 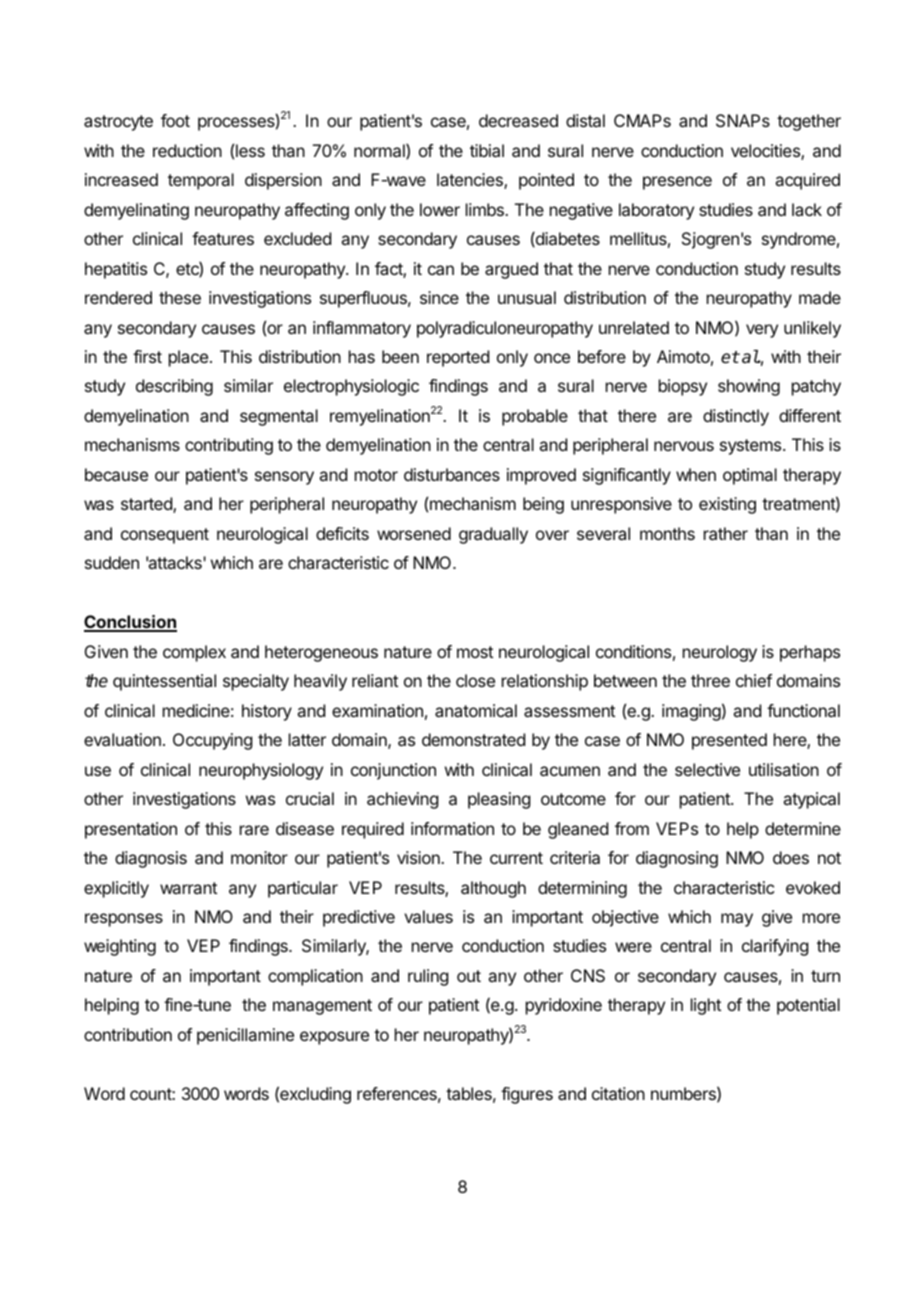 I want to click on reduction, so click(x=187, y=150).
